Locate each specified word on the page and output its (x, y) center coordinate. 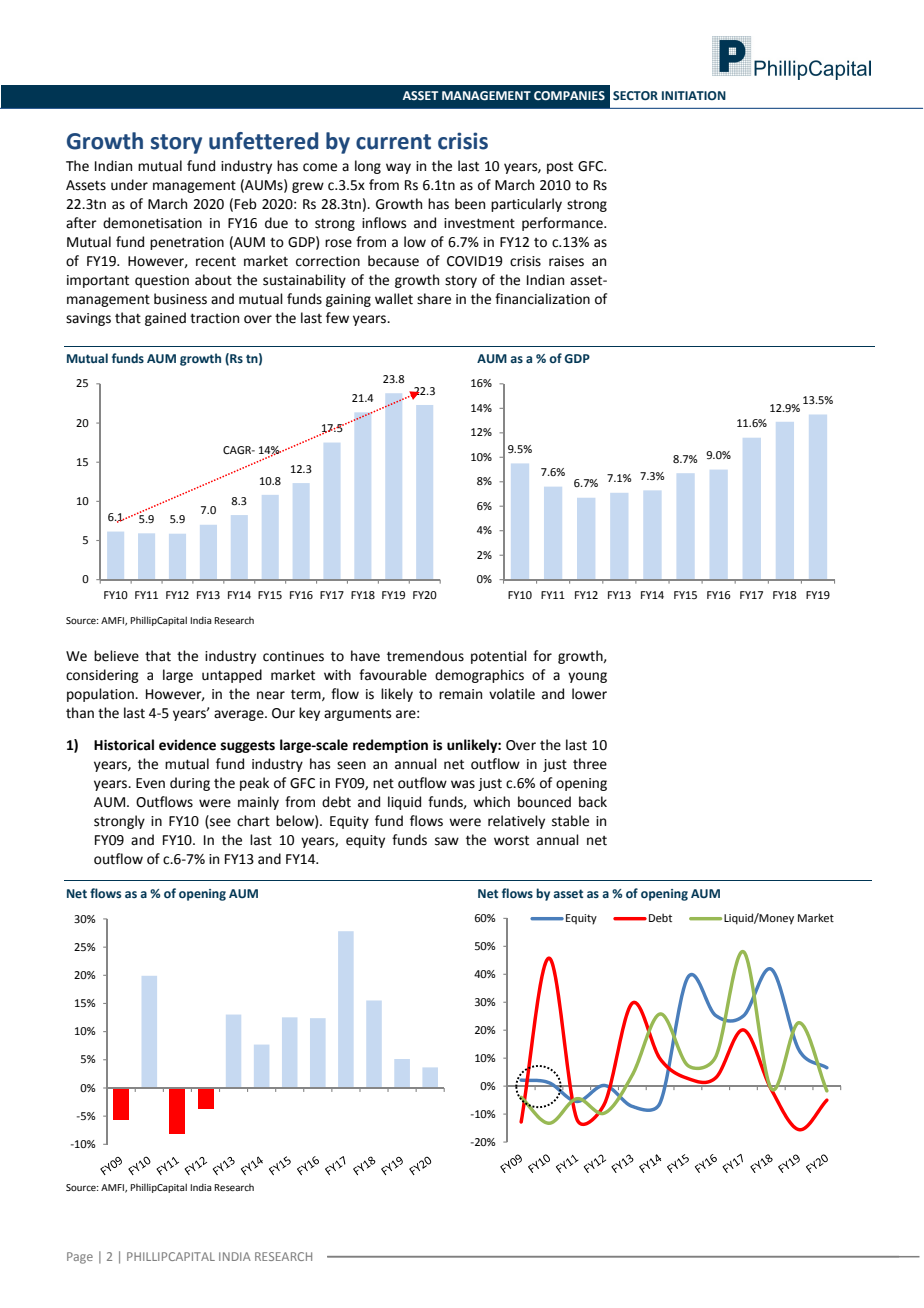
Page (80, 1258)
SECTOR (635, 95)
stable (570, 821)
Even (150, 783)
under (129, 185)
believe (116, 656)
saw (447, 841)
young (587, 677)
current (393, 142)
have (365, 656)
